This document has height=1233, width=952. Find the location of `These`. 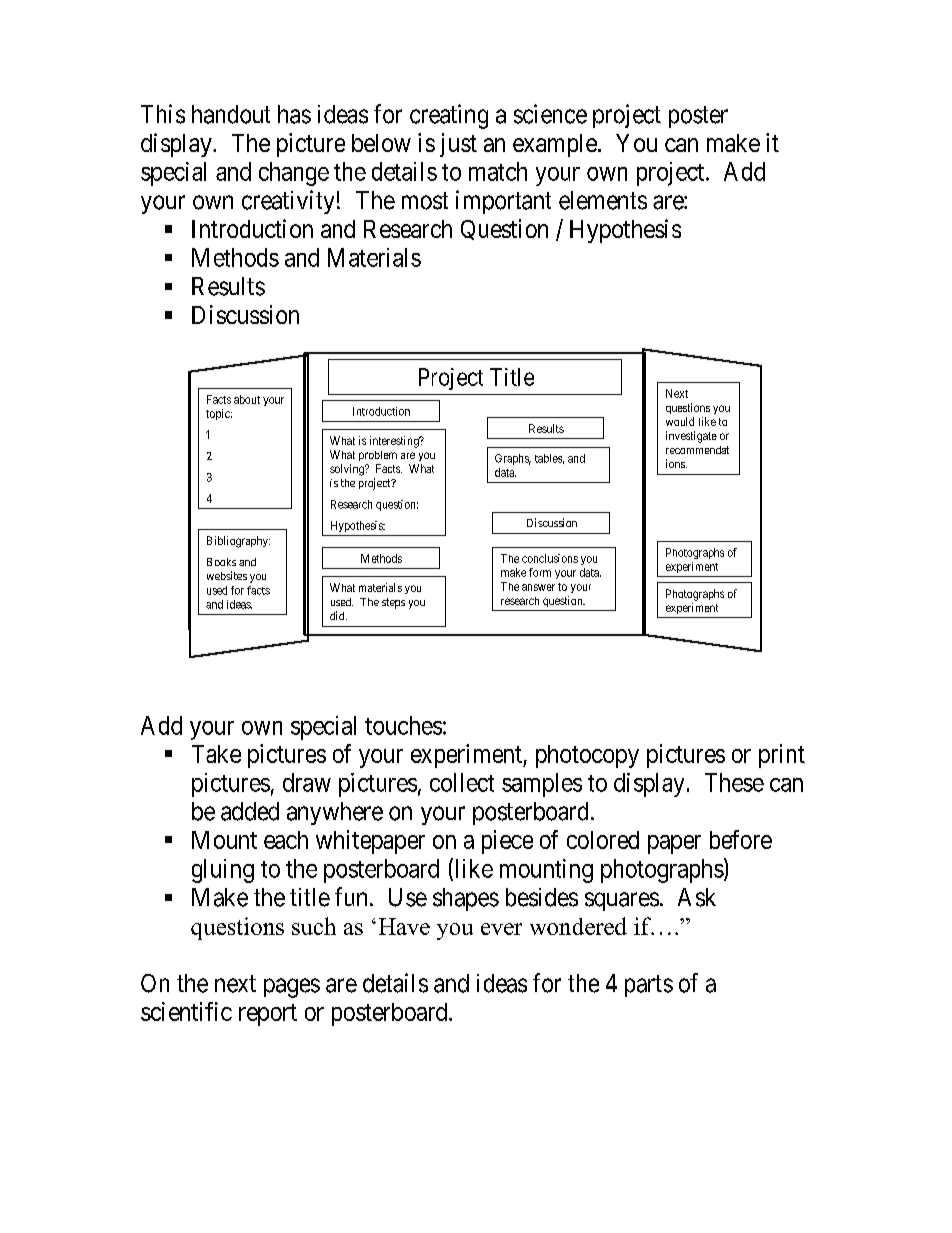

These is located at coordinates (734, 782).
